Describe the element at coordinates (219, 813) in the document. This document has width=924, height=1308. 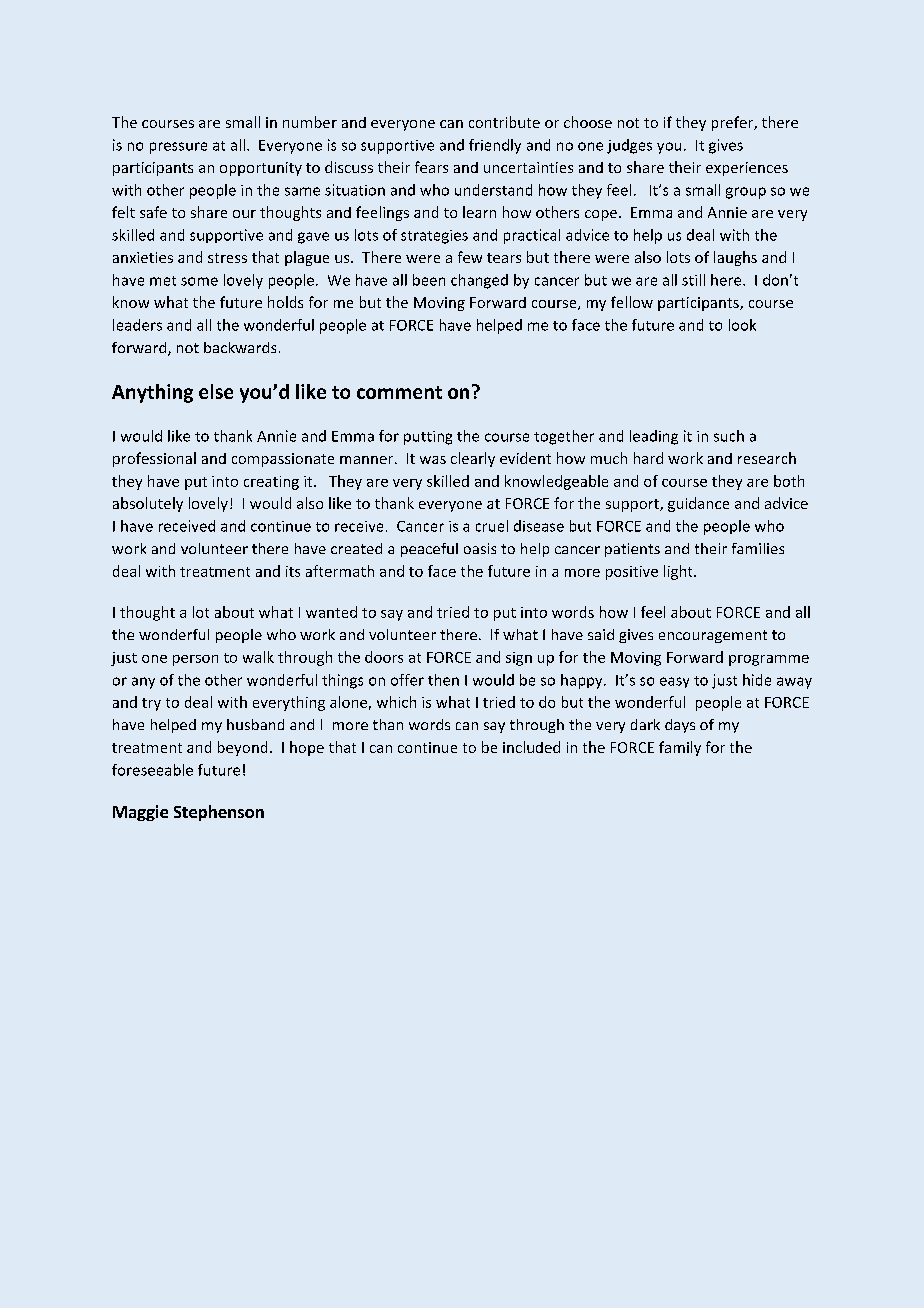
I see `Stephenson` at that location.
